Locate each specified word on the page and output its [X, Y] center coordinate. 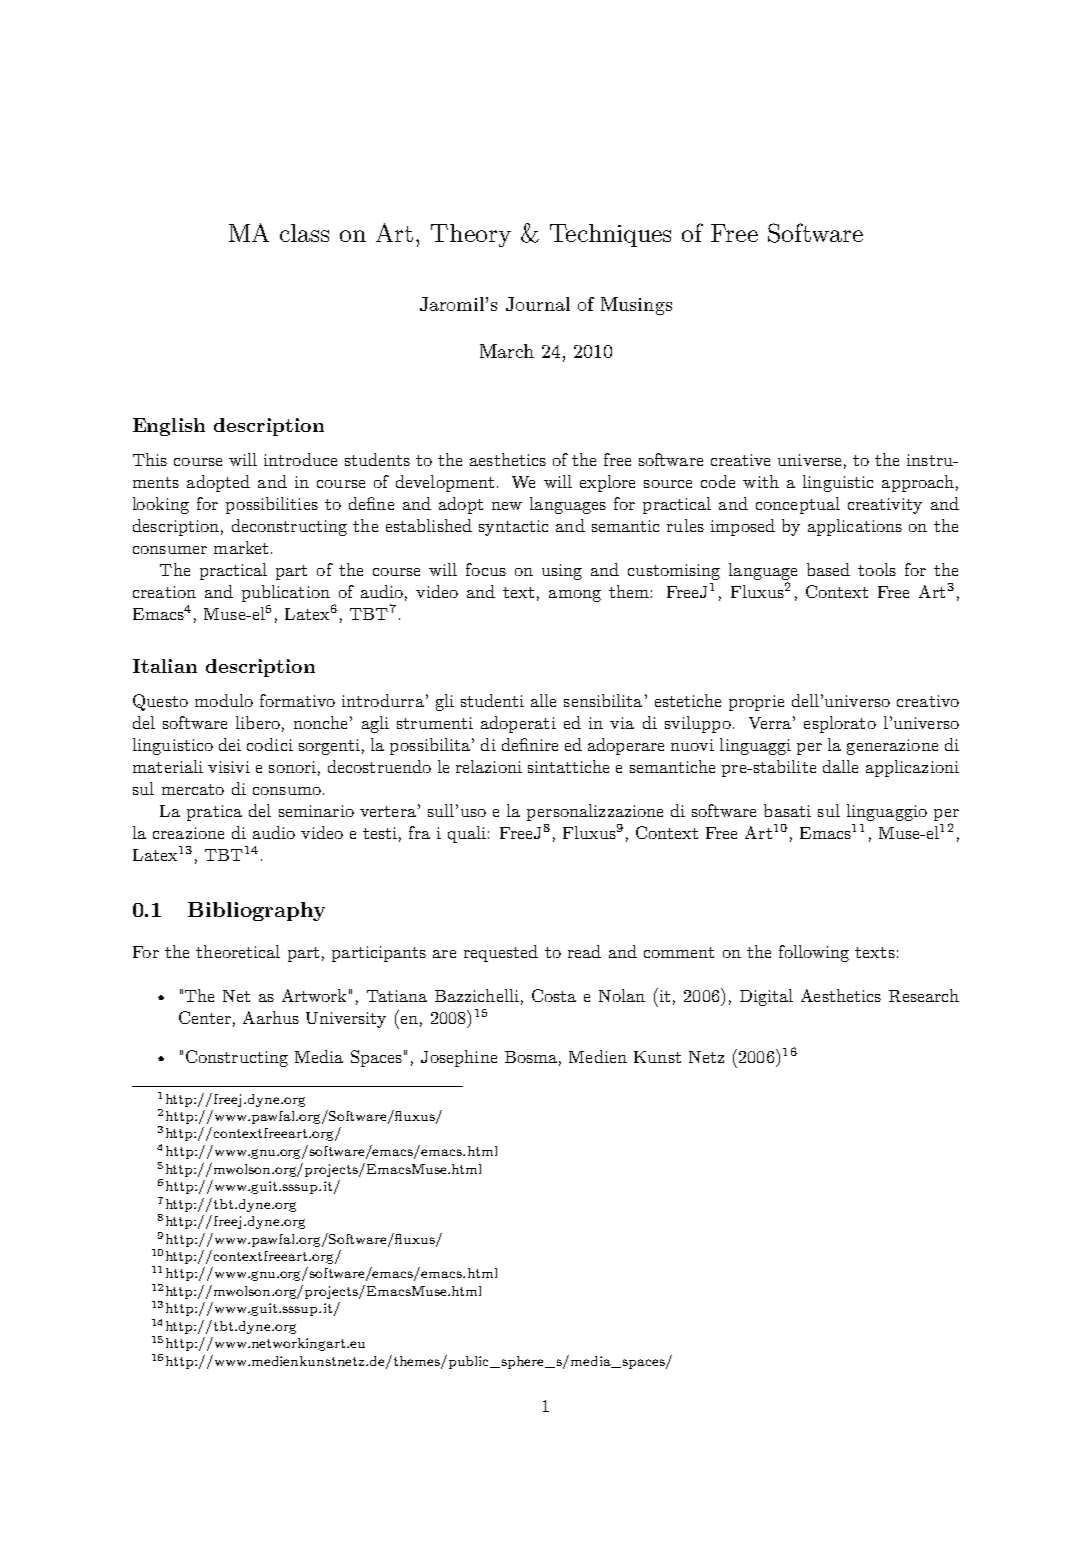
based [828, 569]
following [814, 953]
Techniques [610, 235]
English [169, 427]
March [507, 351]
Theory [471, 235]
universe [809, 460]
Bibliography [256, 911]
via [622, 723]
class [304, 233]
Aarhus [271, 1017]
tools [877, 569]
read [584, 951]
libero [258, 722]
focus [486, 569]
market [241, 547]
